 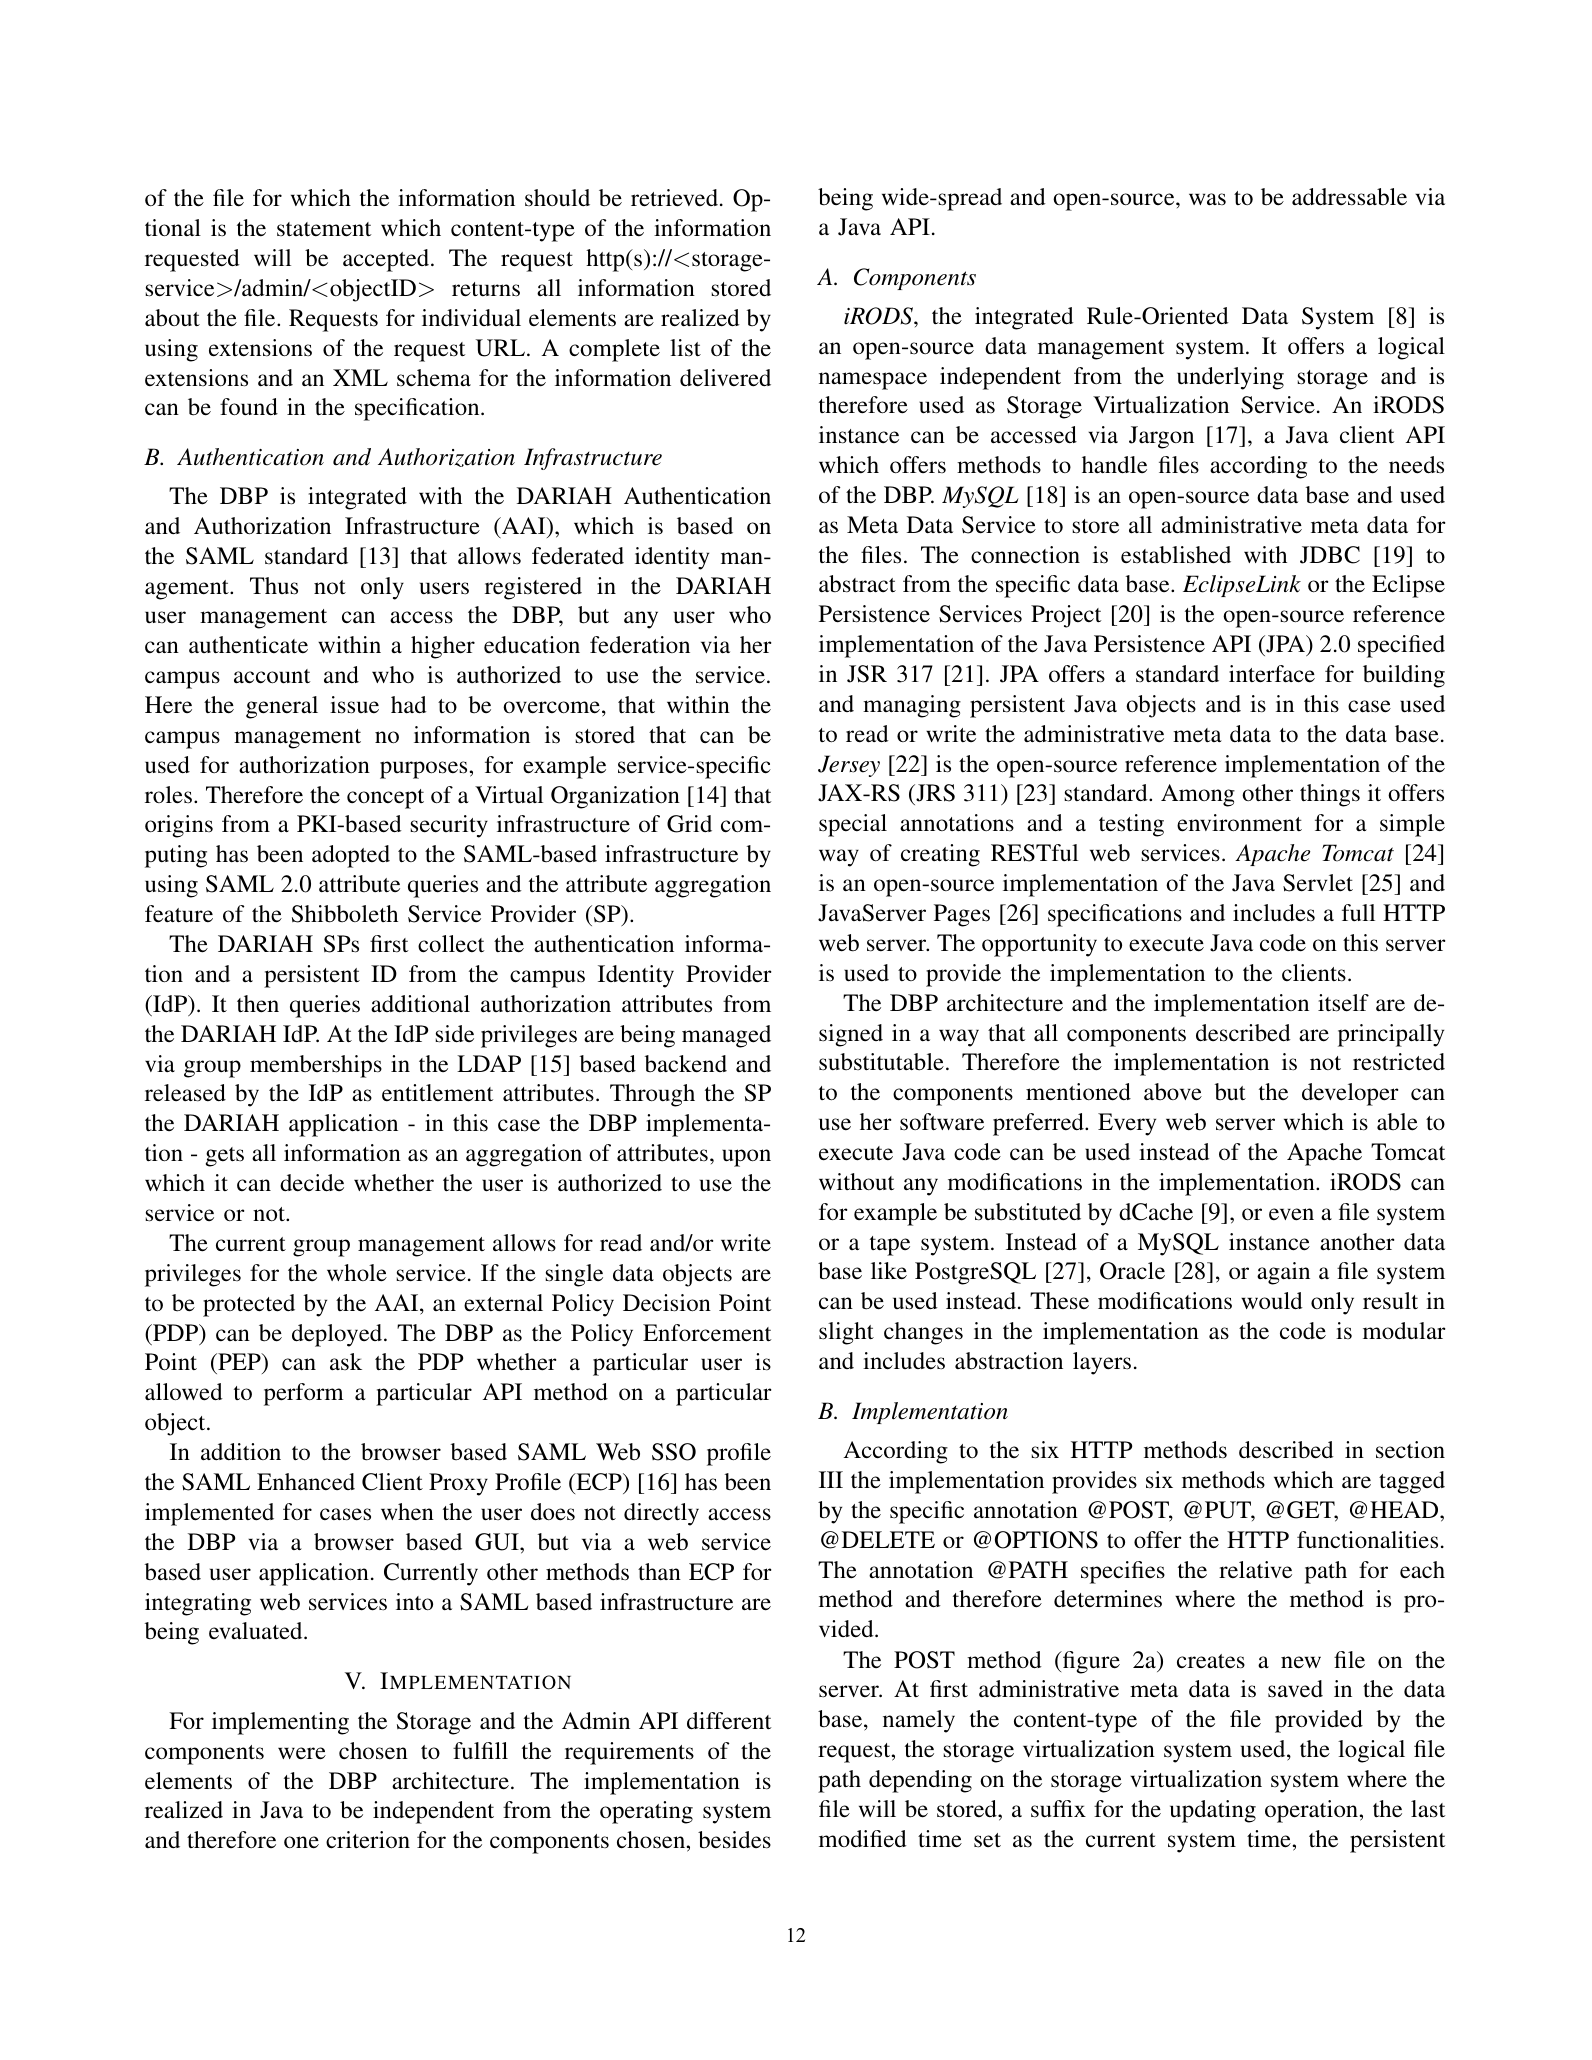 What do you see at coordinates (1207, 199) in the image?
I see `was` at bounding box center [1207, 199].
